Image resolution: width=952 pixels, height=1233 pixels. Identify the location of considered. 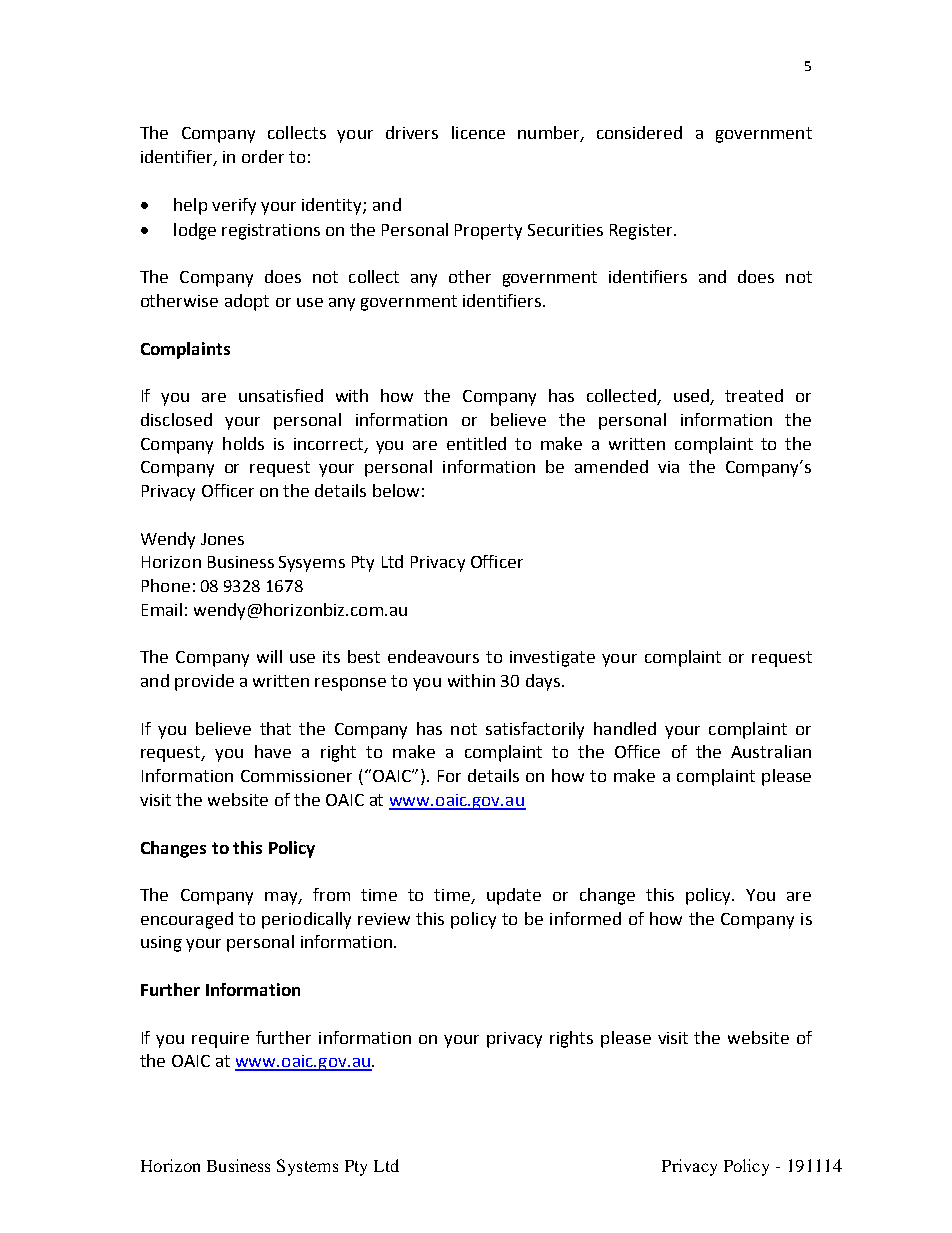
(639, 132).
